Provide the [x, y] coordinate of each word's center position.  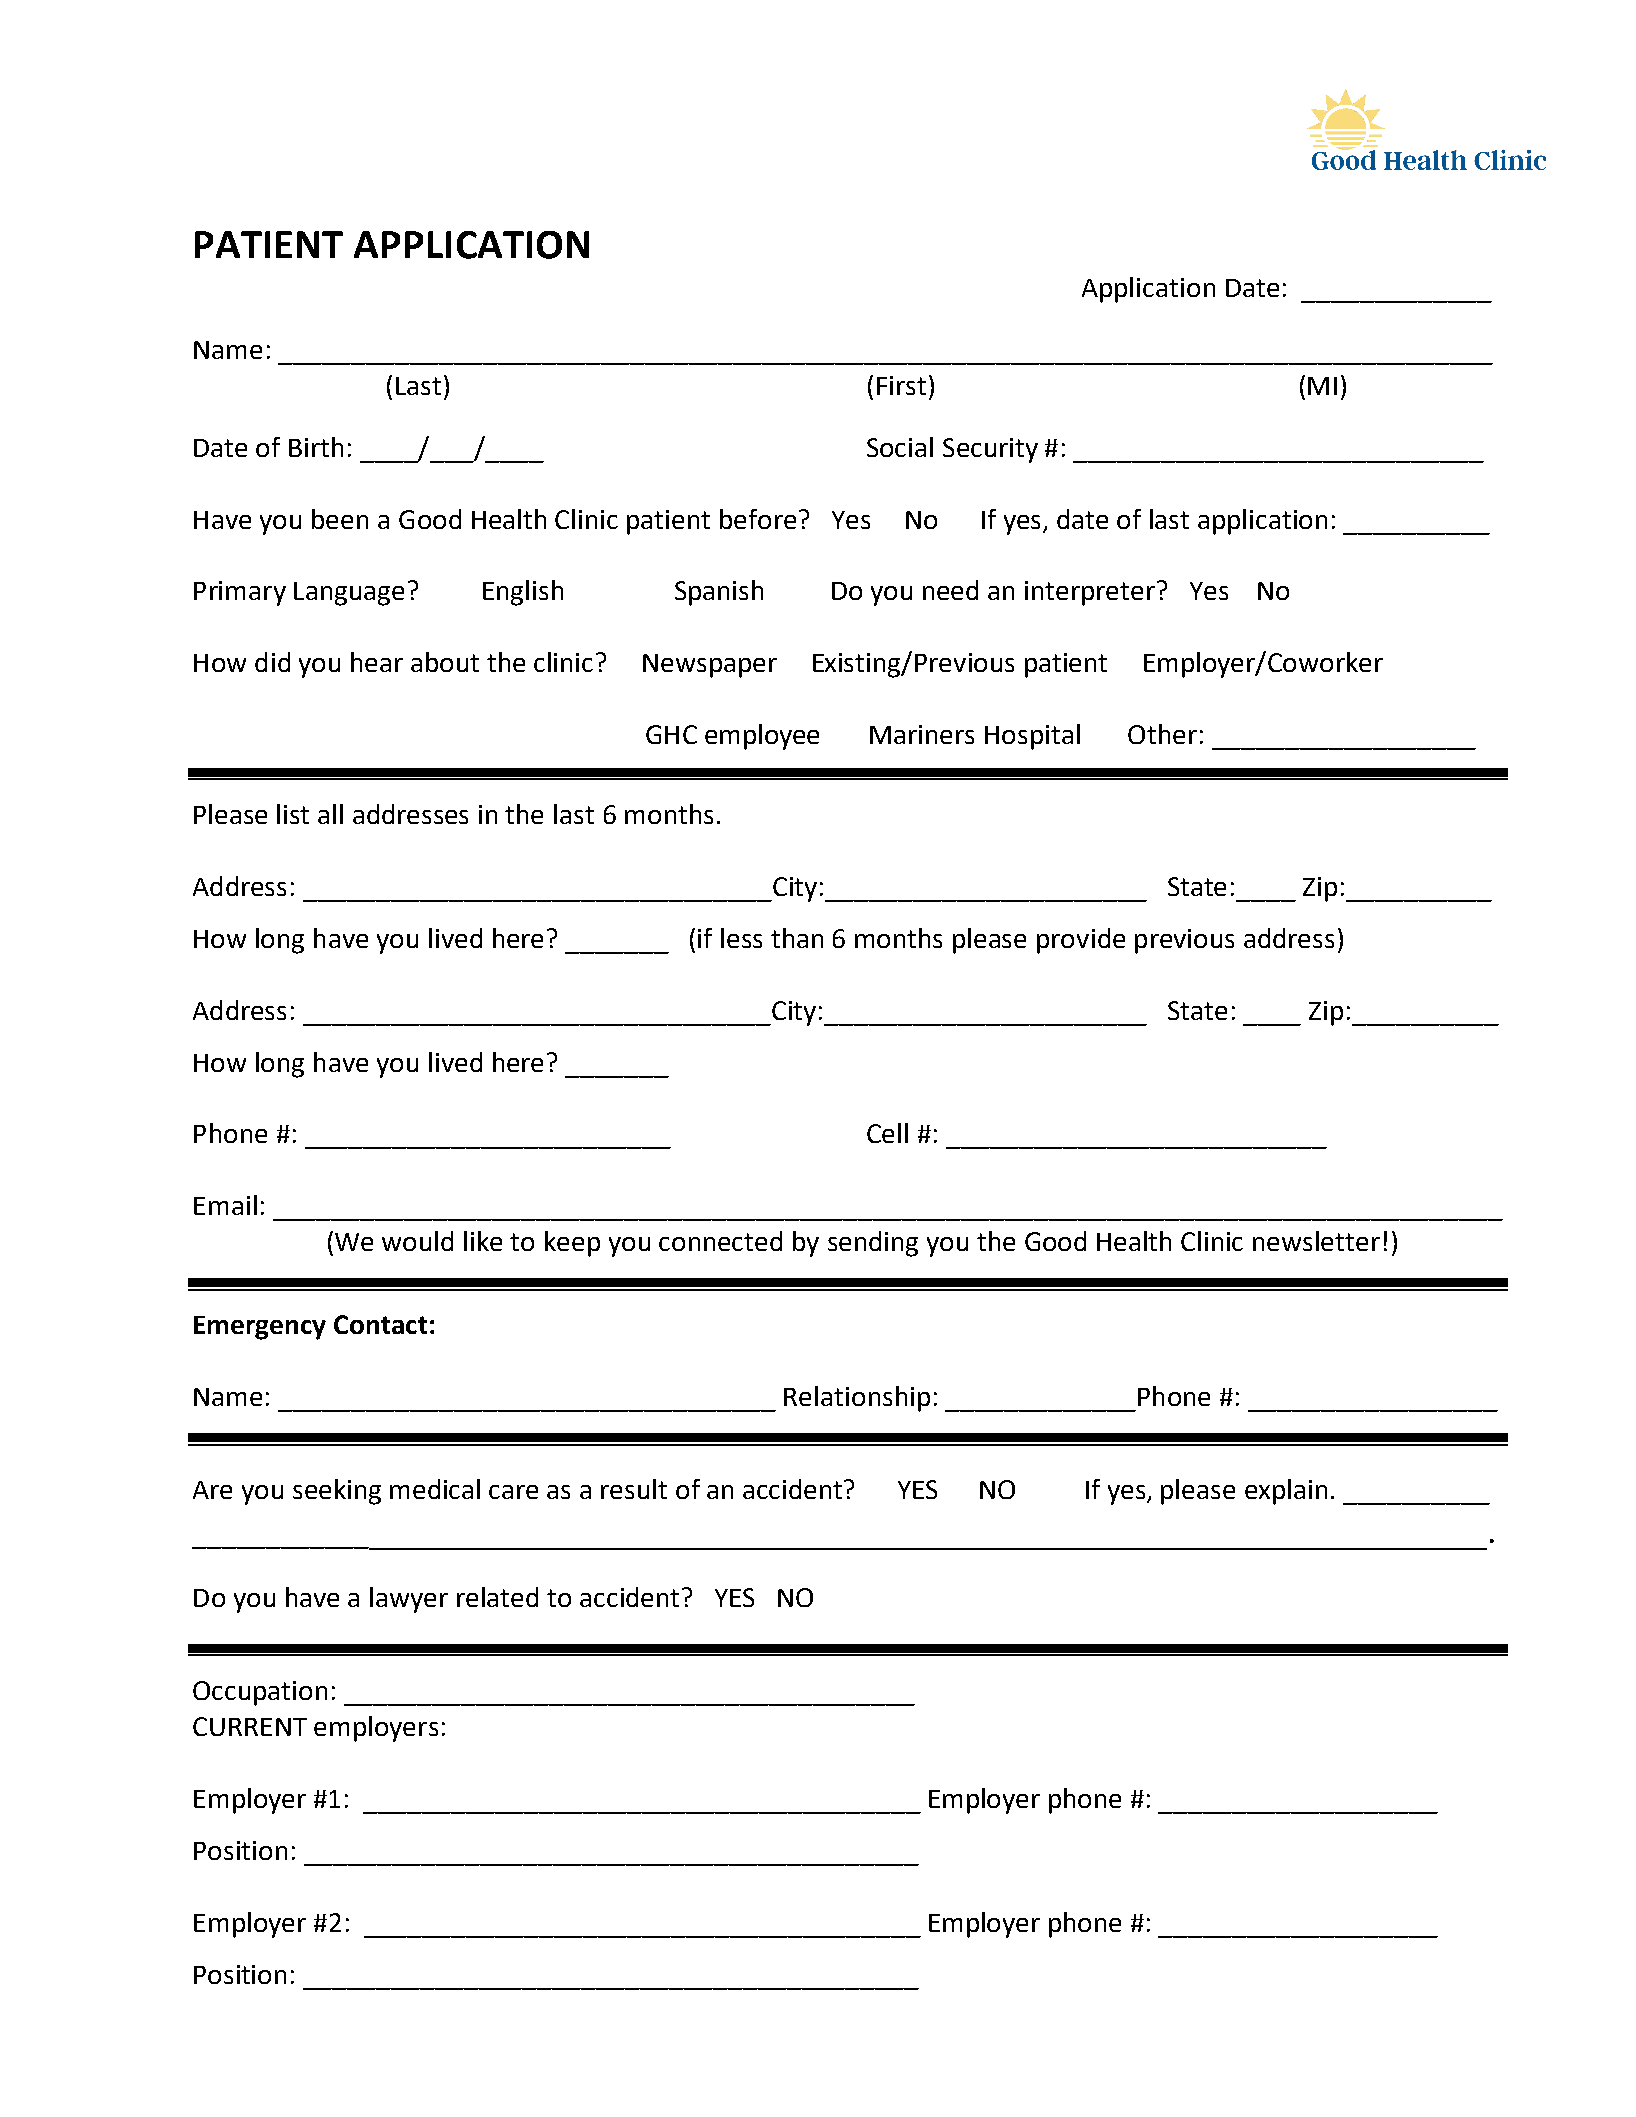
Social [900, 447]
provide [1081, 941]
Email [225, 1205]
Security [990, 450]
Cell [887, 1133]
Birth [316, 447]
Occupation [260, 1693]
